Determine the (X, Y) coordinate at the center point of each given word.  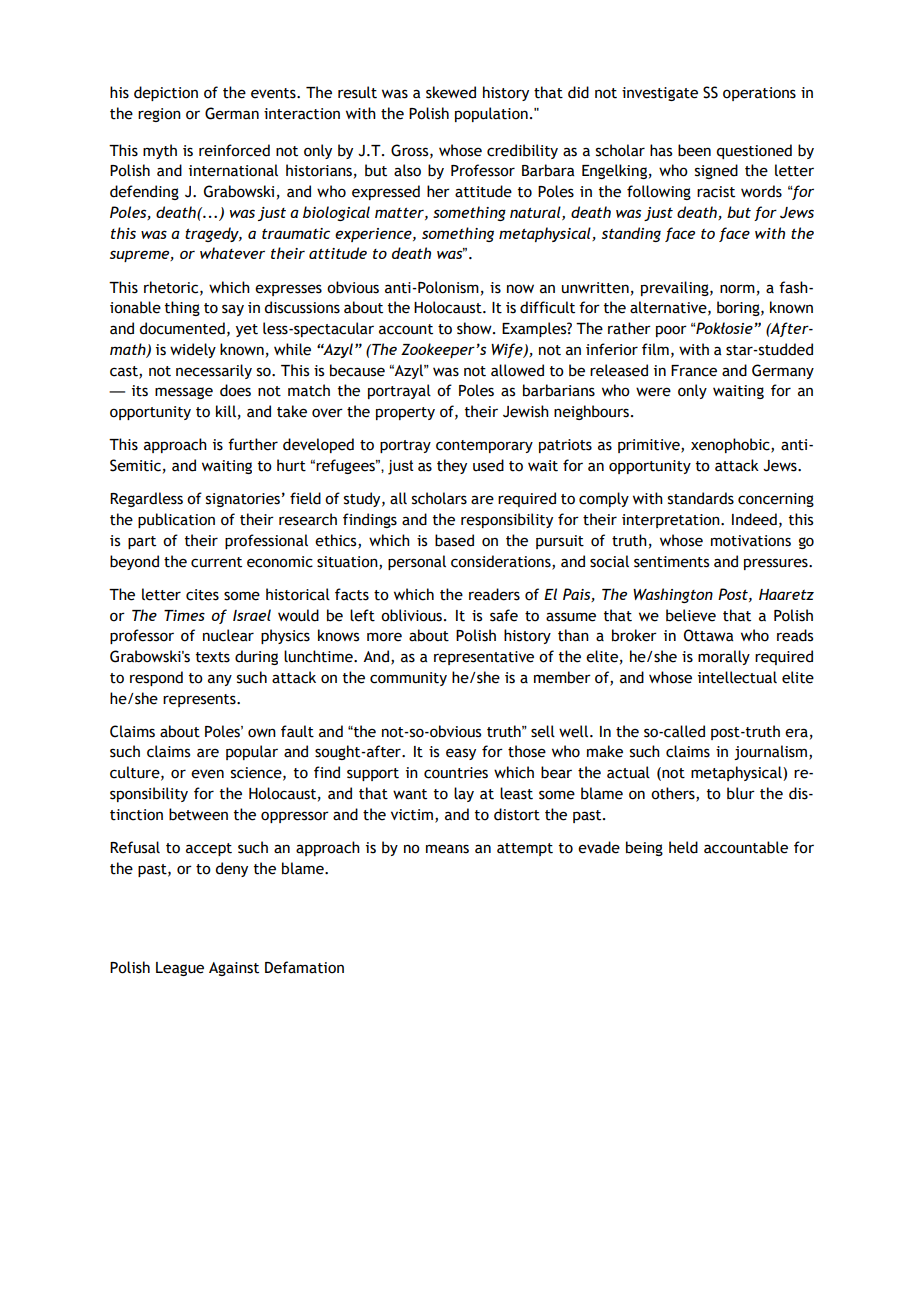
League (180, 969)
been (694, 150)
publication (176, 520)
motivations (751, 541)
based (454, 540)
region (159, 115)
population (491, 114)
